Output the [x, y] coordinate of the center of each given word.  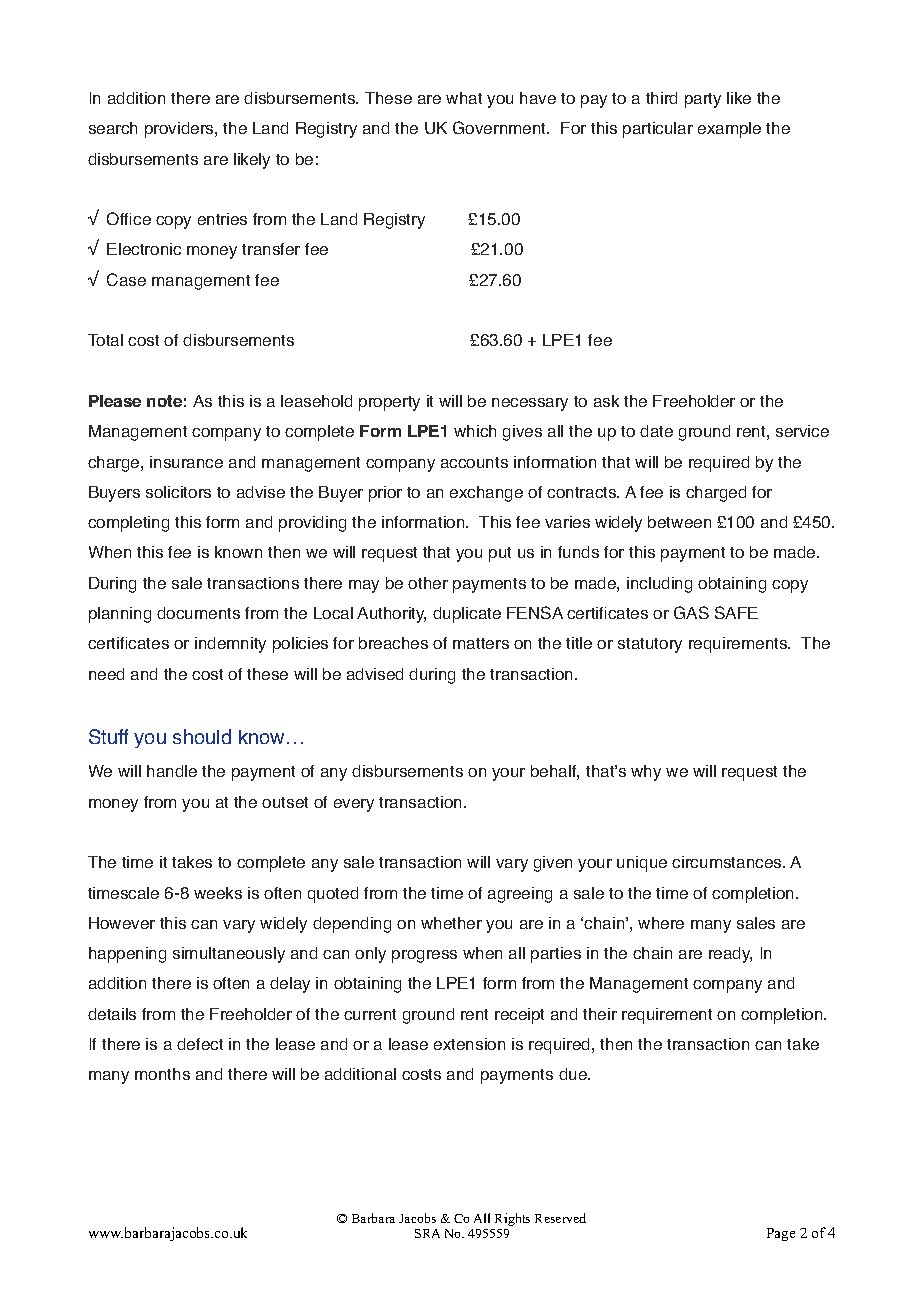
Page [781, 1234]
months [162, 1074]
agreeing [520, 895]
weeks [218, 893]
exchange [486, 494]
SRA [427, 1233]
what [464, 98]
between [679, 522]
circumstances [728, 862]
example [729, 130]
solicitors [178, 492]
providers [180, 130]
